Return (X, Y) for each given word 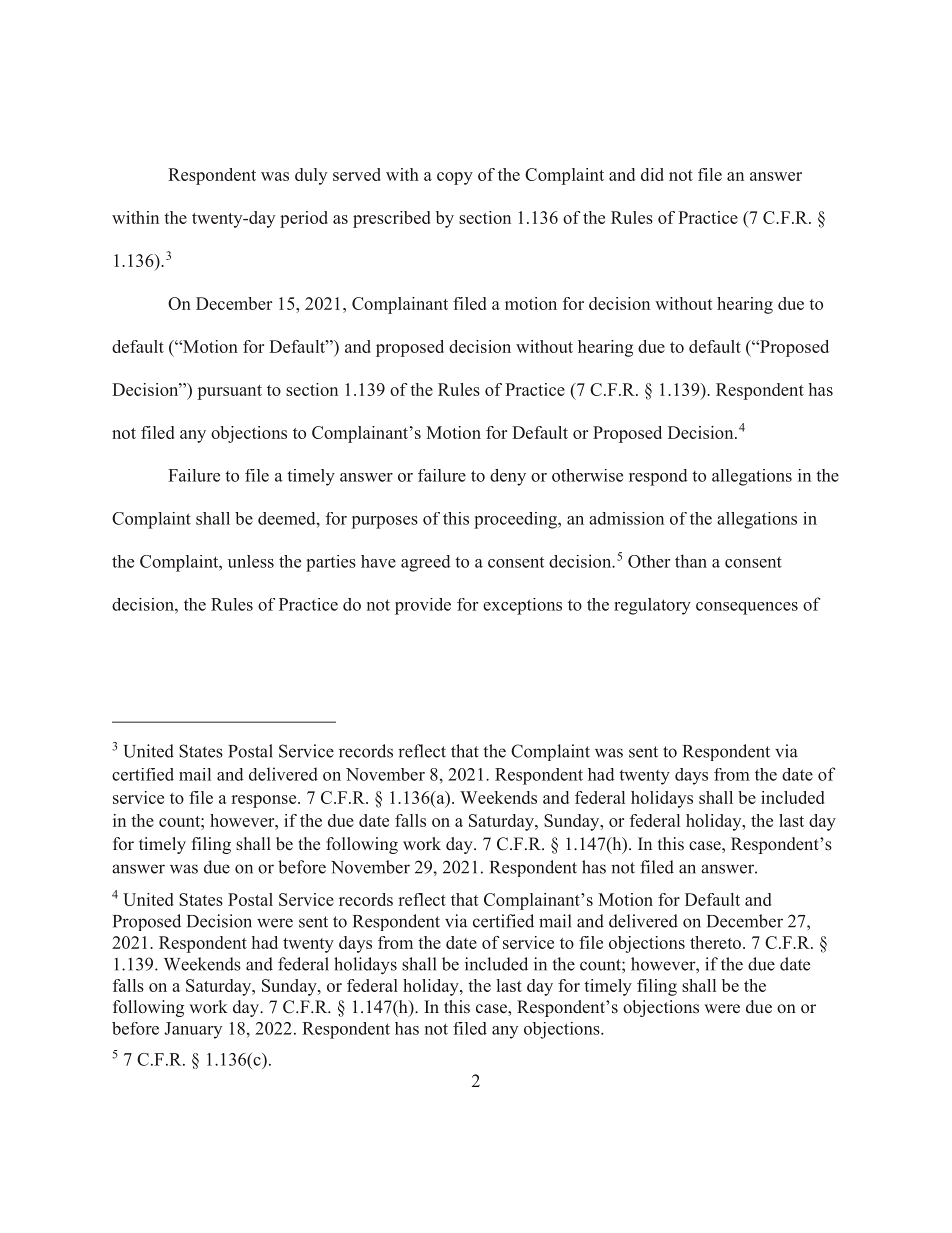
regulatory (652, 606)
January (193, 1030)
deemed (288, 518)
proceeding (516, 520)
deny (508, 477)
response (265, 801)
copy (455, 178)
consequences (747, 608)
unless (251, 561)
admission (626, 518)
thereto (715, 942)
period (304, 219)
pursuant (230, 392)
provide (423, 606)
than (691, 561)
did (652, 174)
